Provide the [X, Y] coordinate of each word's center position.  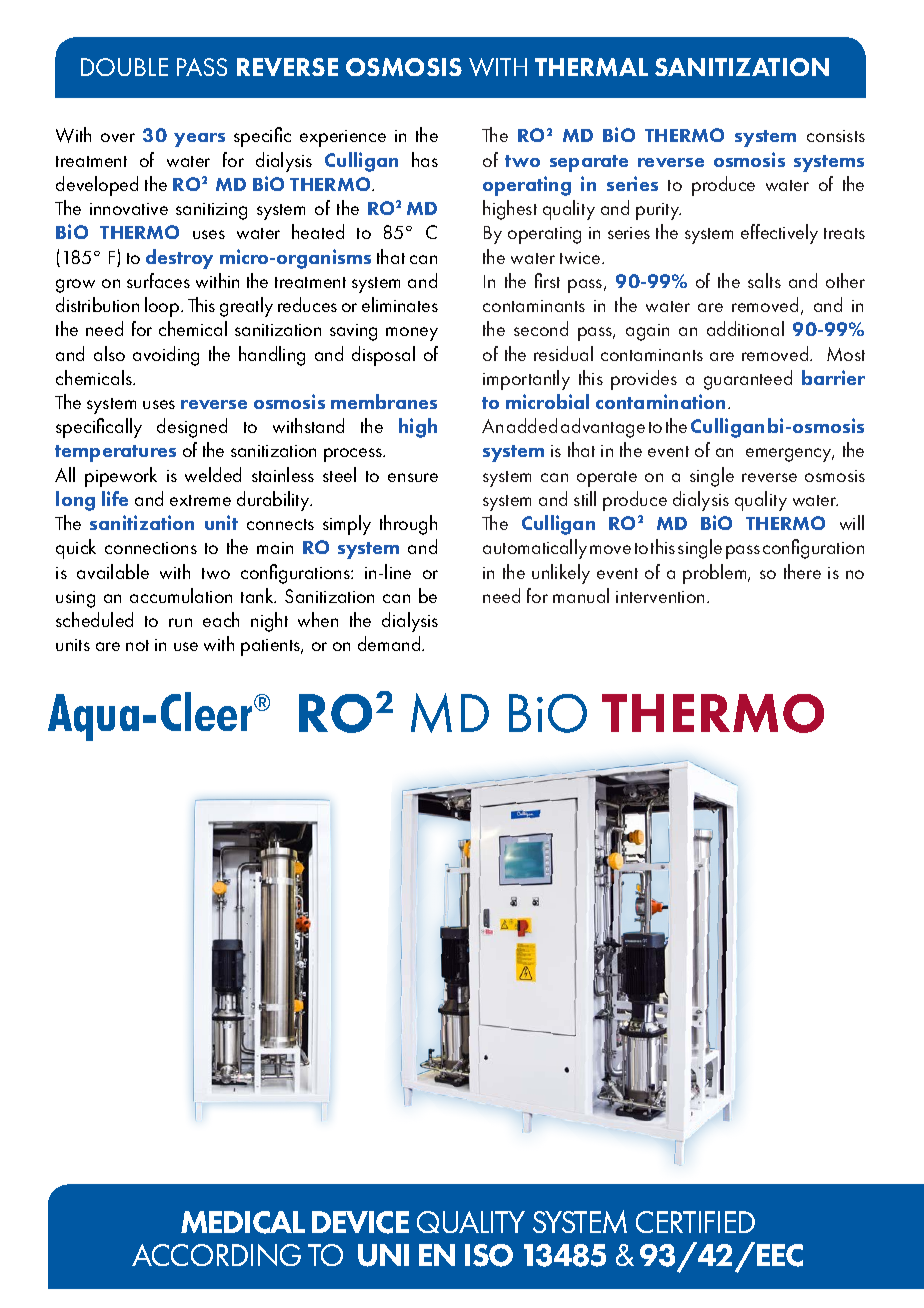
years [199, 140]
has [425, 159]
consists [836, 136]
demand [390, 643]
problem [716, 574]
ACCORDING [216, 1255]
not [137, 645]
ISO [489, 1255]
